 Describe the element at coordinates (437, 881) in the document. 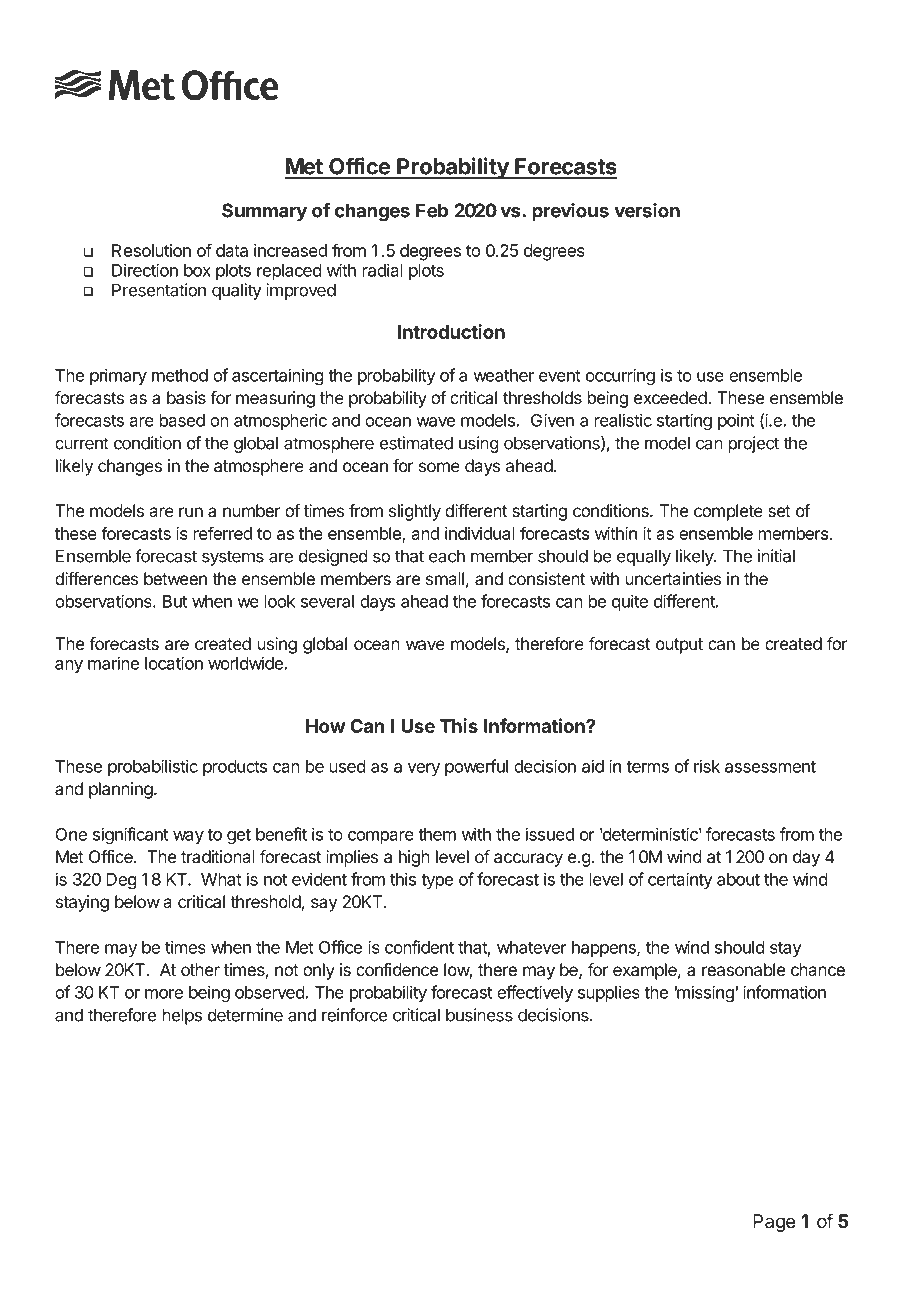

I see `type` at that location.
